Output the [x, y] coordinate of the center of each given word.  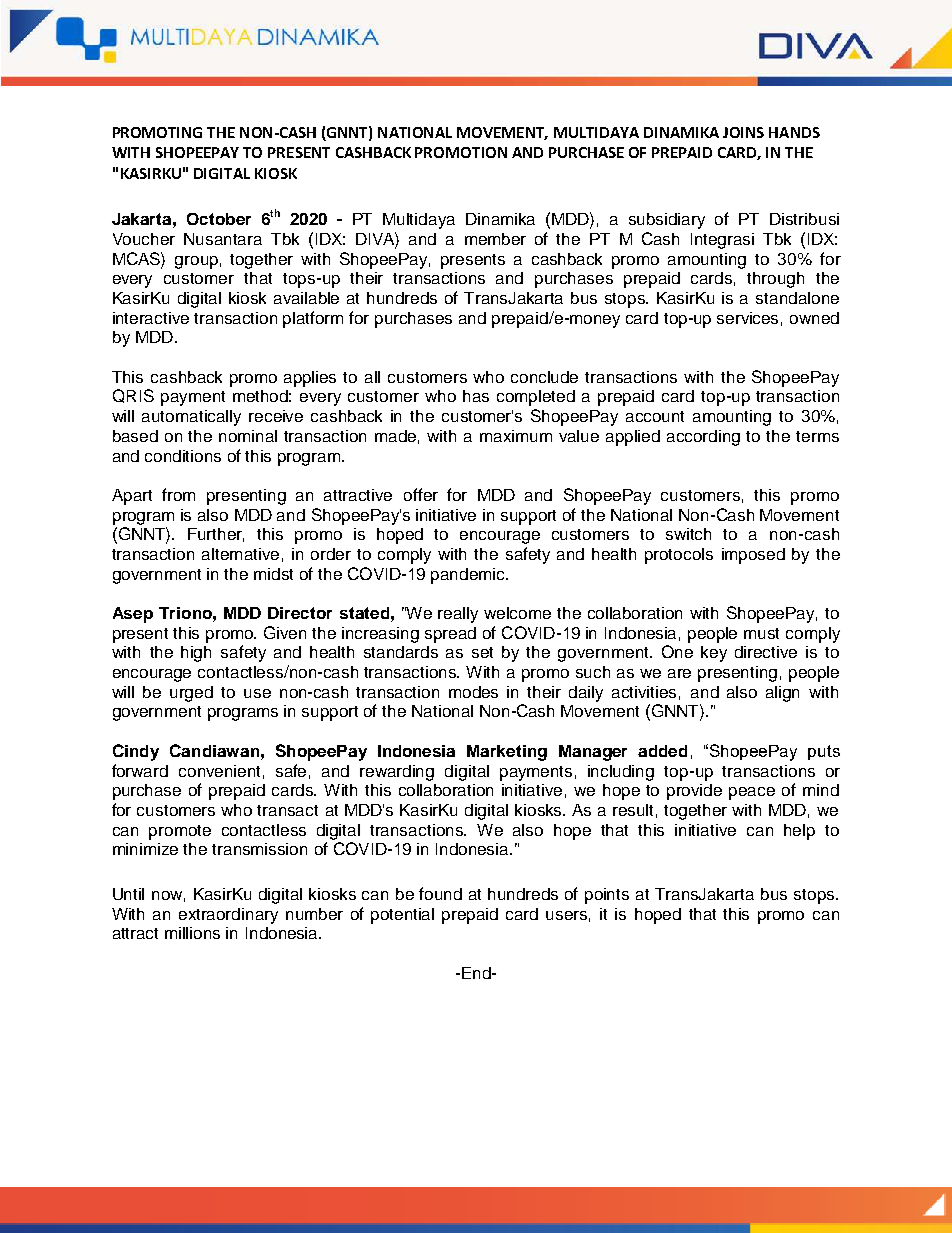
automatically [191, 418]
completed [536, 398]
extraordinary [228, 916]
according [703, 438]
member [495, 239]
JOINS [743, 132]
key [714, 654]
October [219, 219]
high [196, 654]
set [482, 652]
